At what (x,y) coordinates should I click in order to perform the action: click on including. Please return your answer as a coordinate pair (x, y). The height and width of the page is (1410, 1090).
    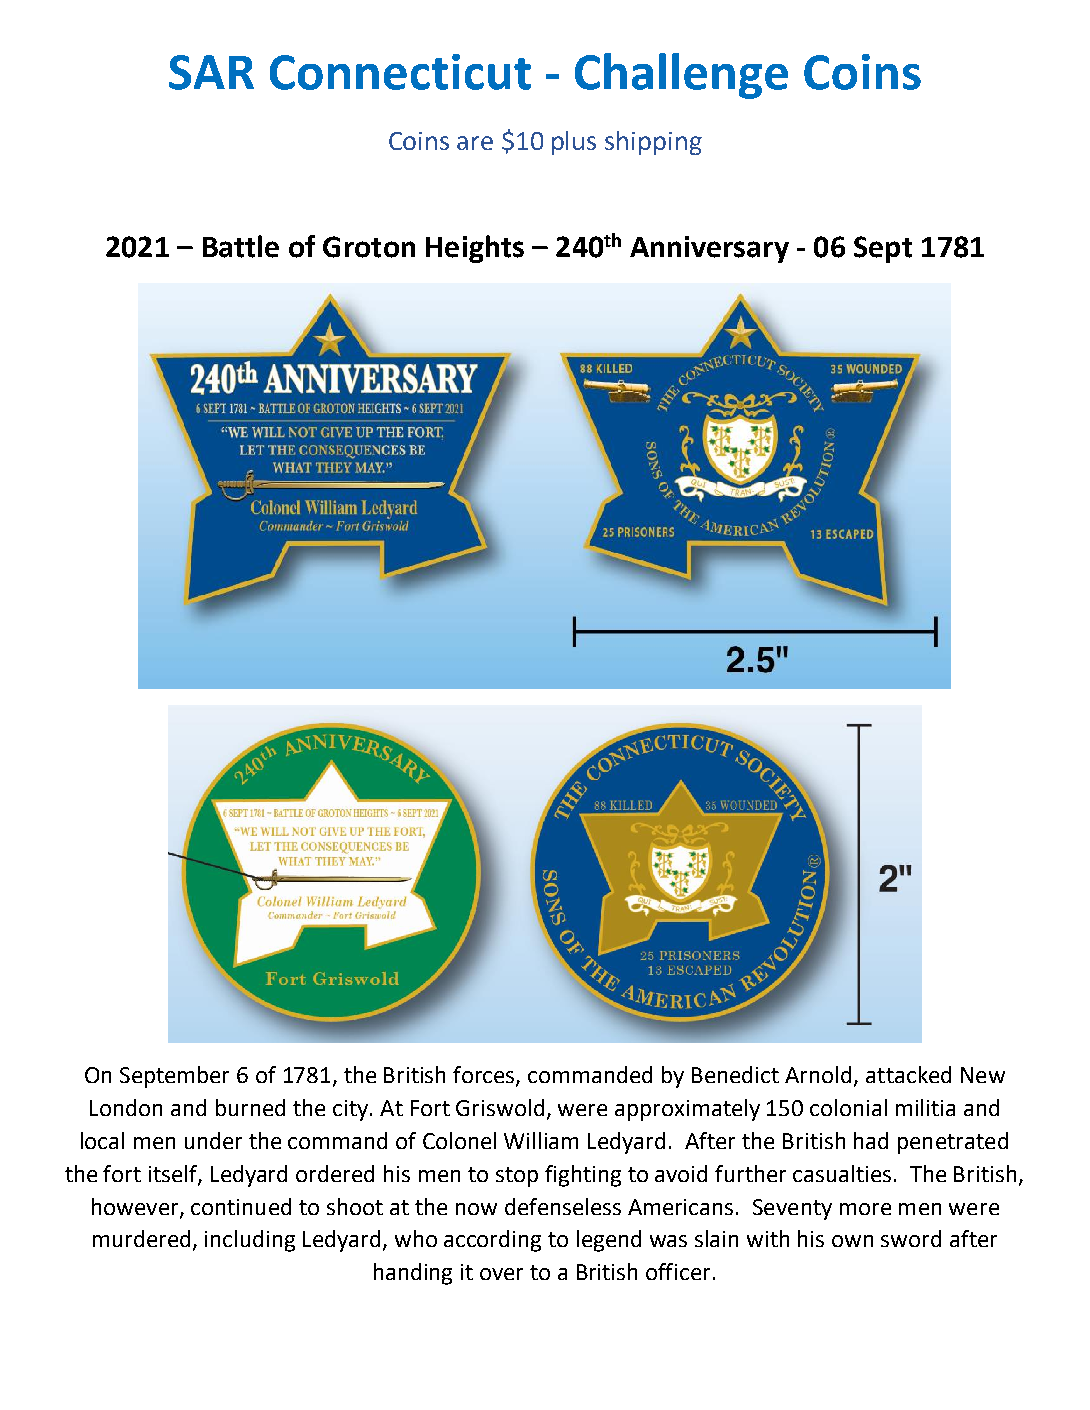
    Looking at the image, I should click on (250, 1241).
